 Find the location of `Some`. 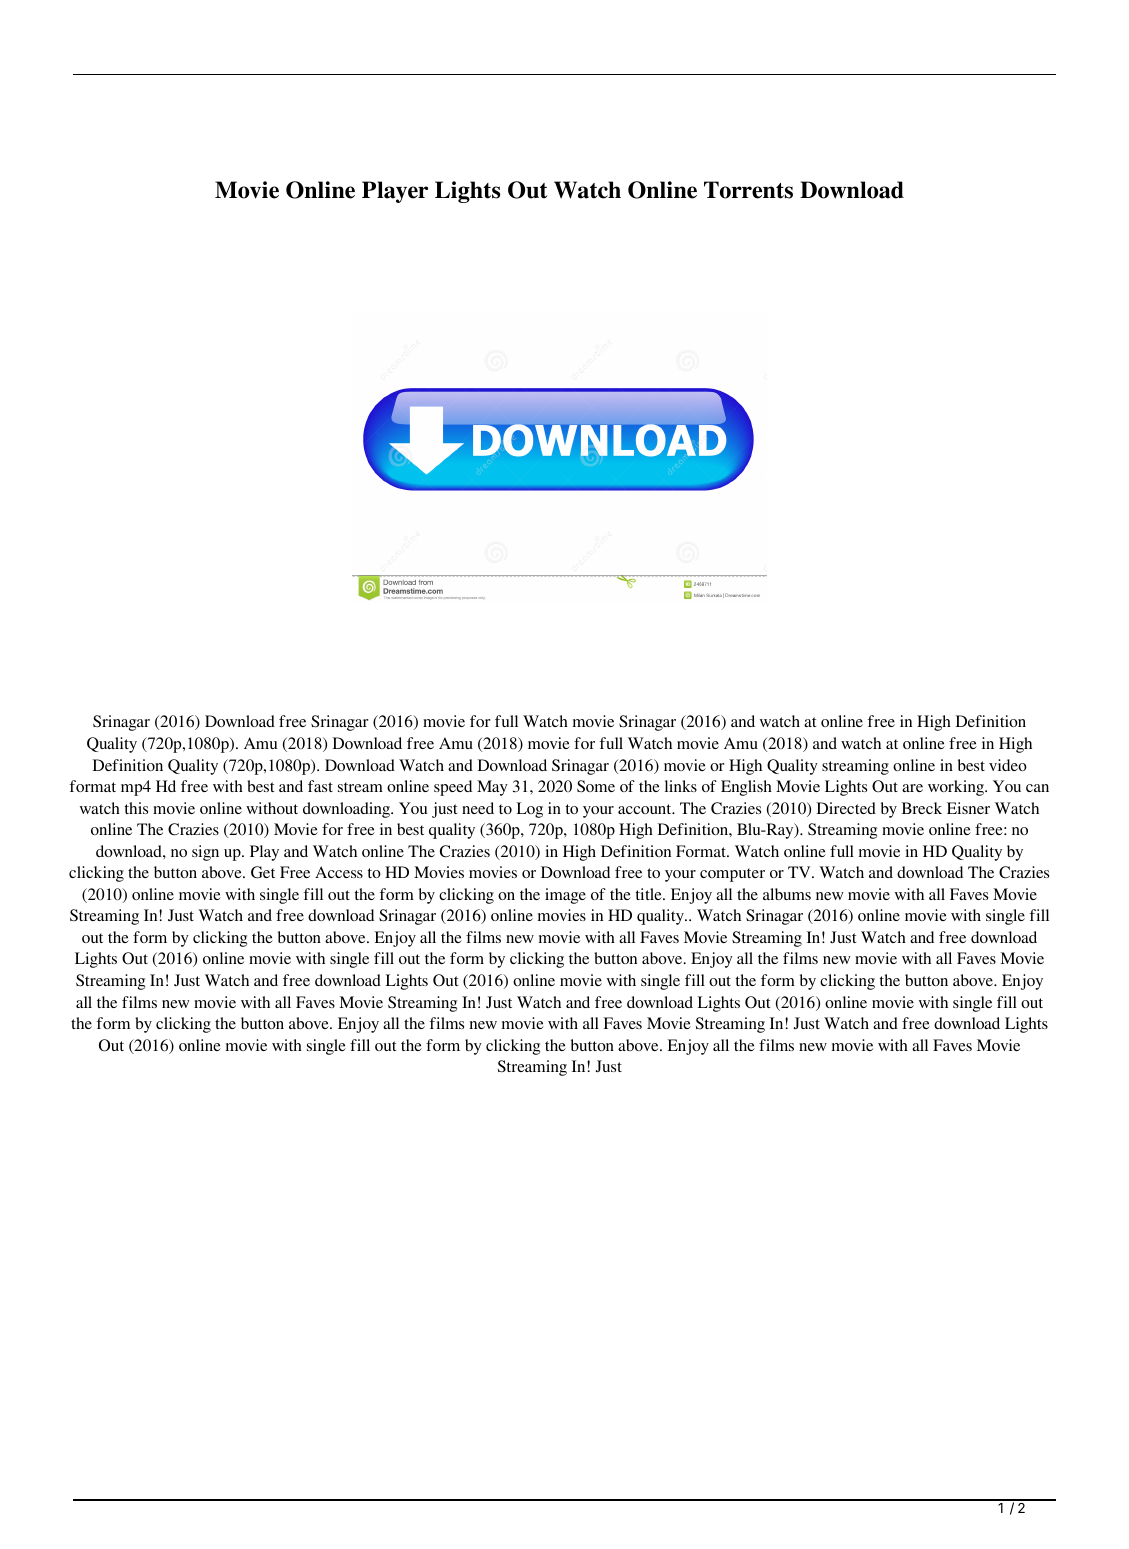

Some is located at coordinates (596, 786).
